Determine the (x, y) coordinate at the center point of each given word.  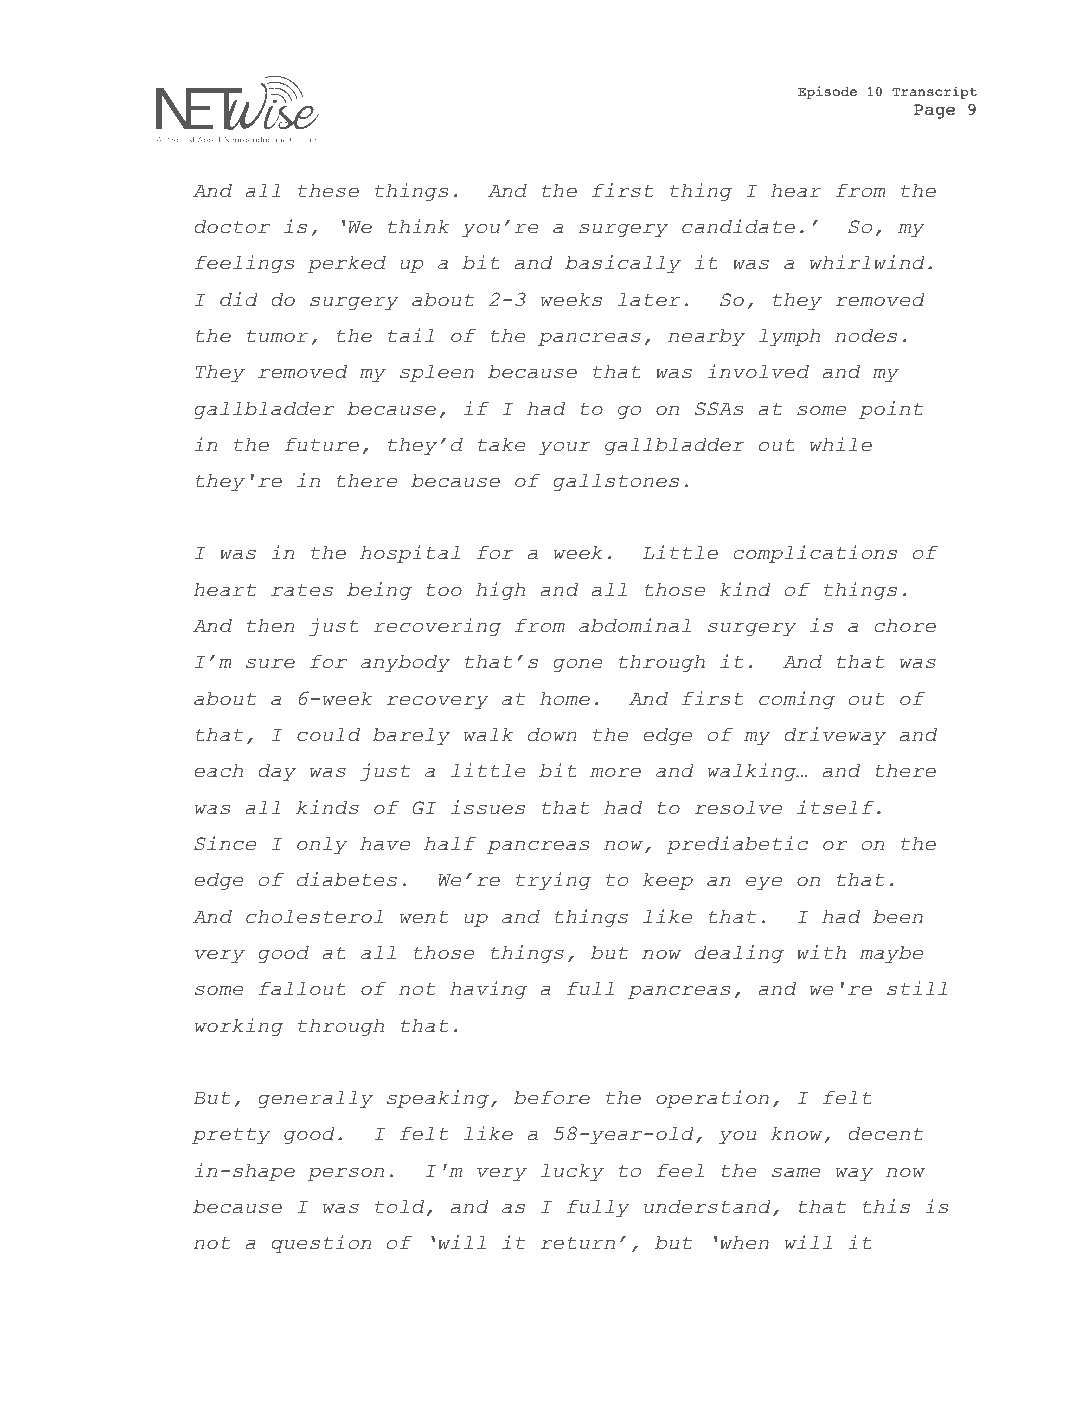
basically (623, 264)
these (328, 191)
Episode (827, 92)
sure (270, 663)
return (577, 1243)
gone (578, 665)
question (321, 1244)
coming (797, 700)
